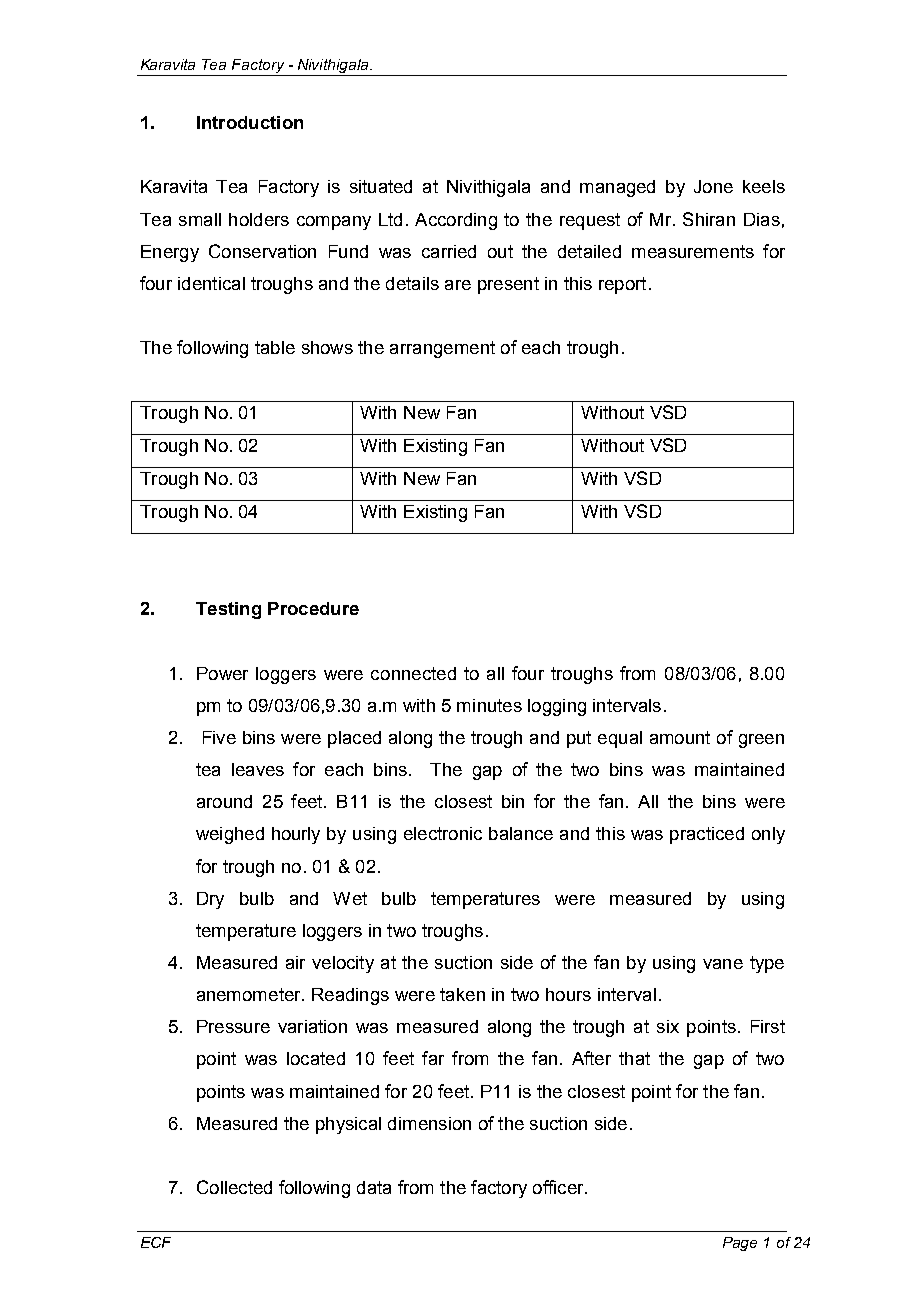 The height and width of the page is (1308, 924). What do you see at coordinates (723, 964) in the page?
I see `vane` at bounding box center [723, 964].
